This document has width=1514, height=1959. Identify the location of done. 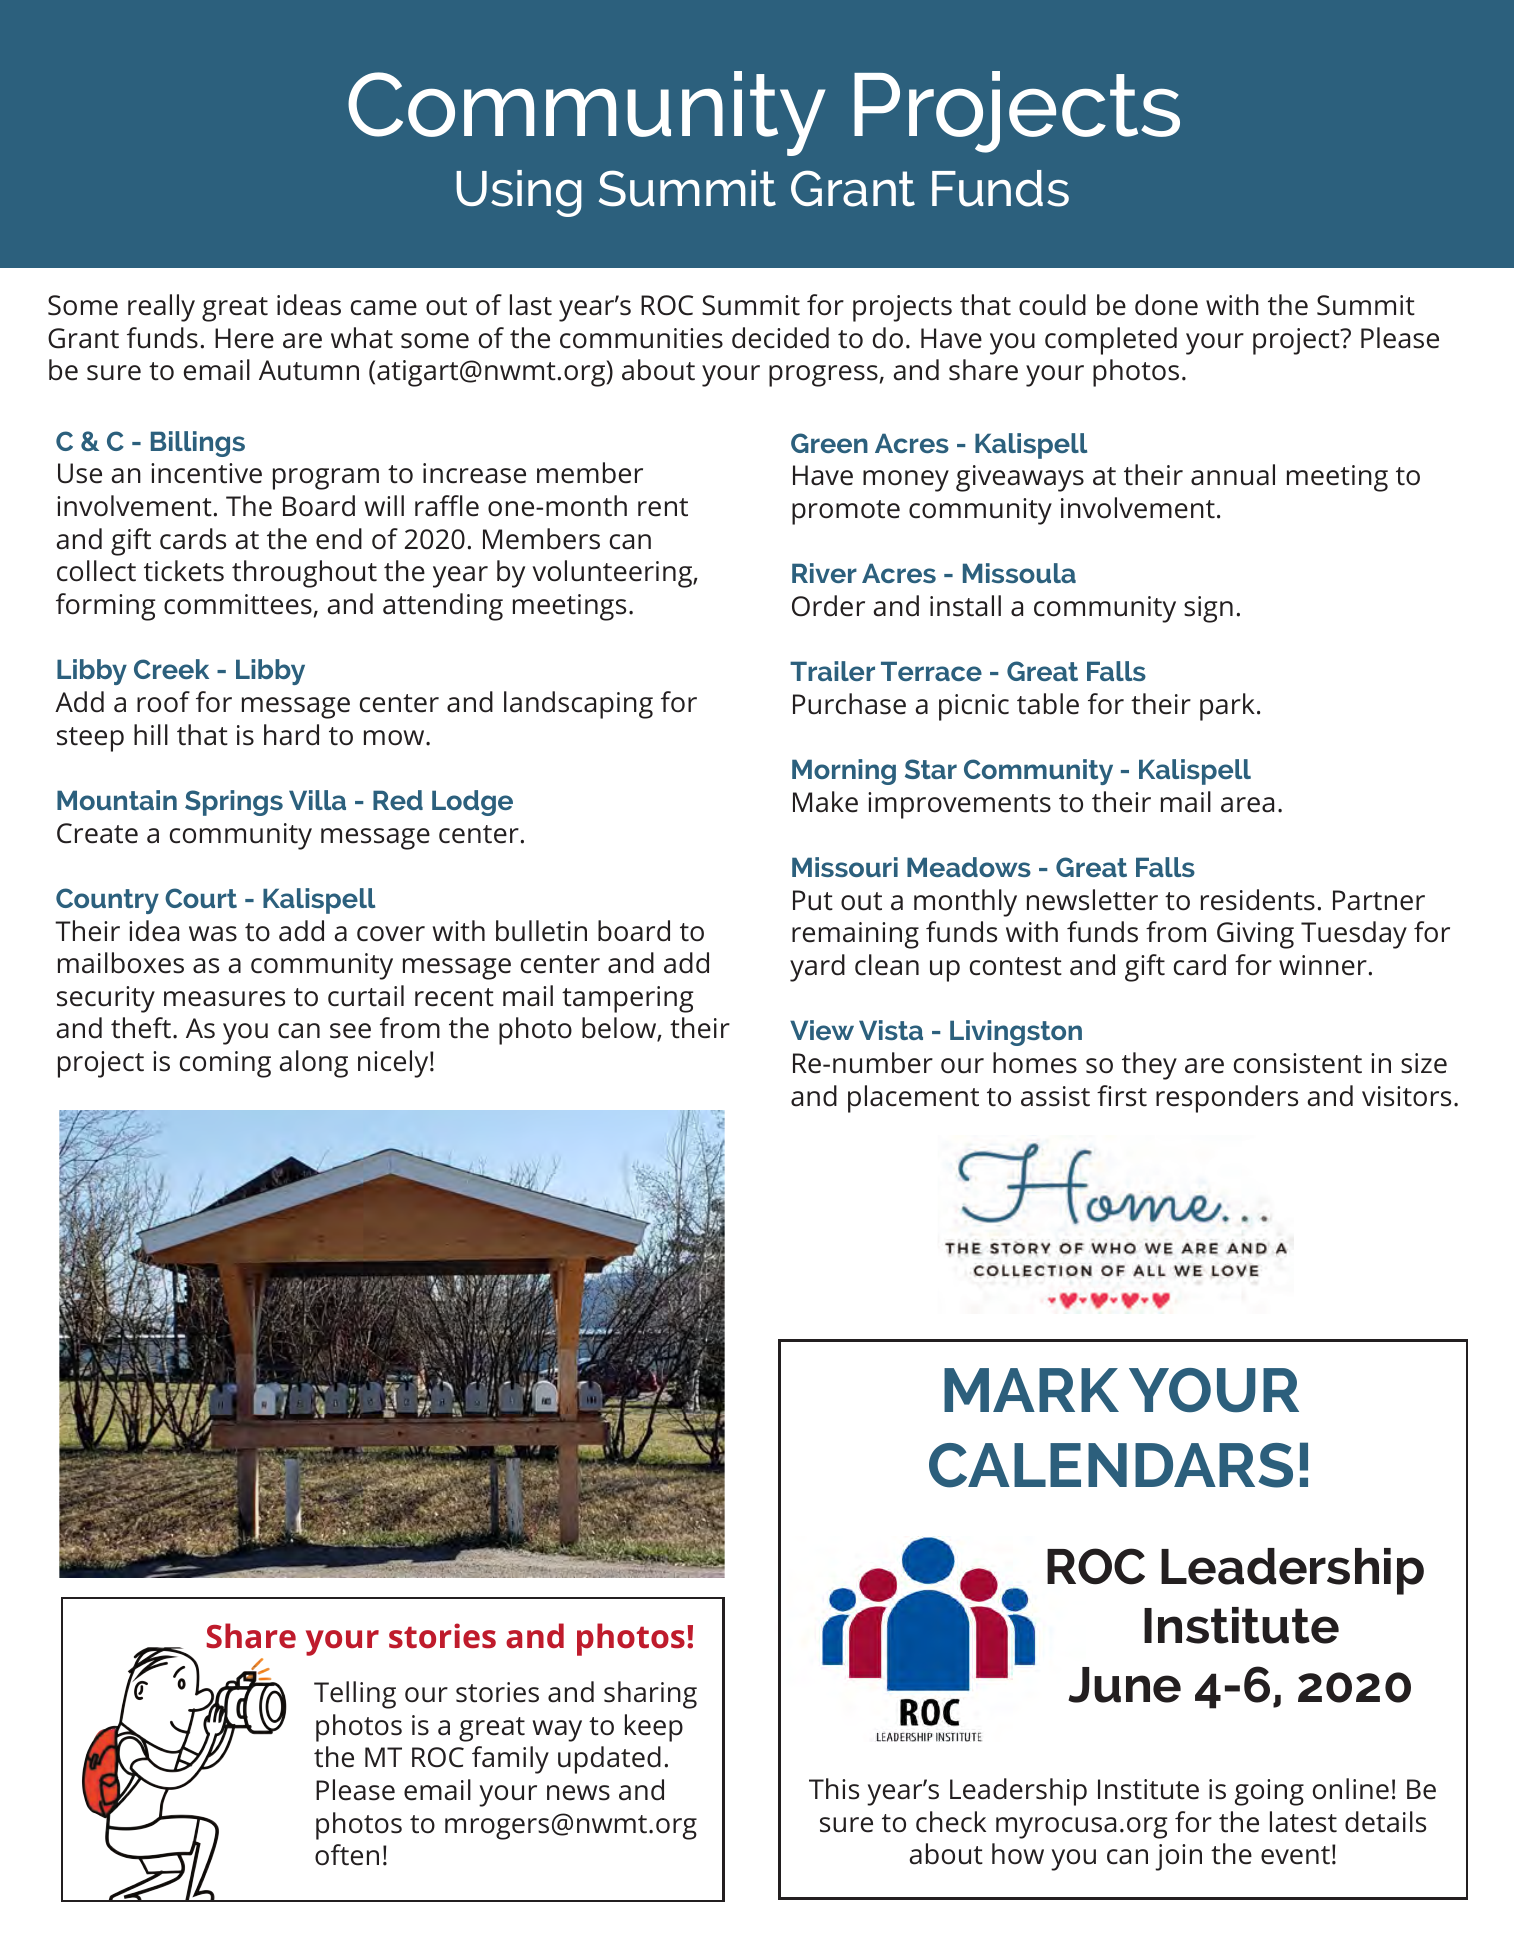
(1166, 305).
